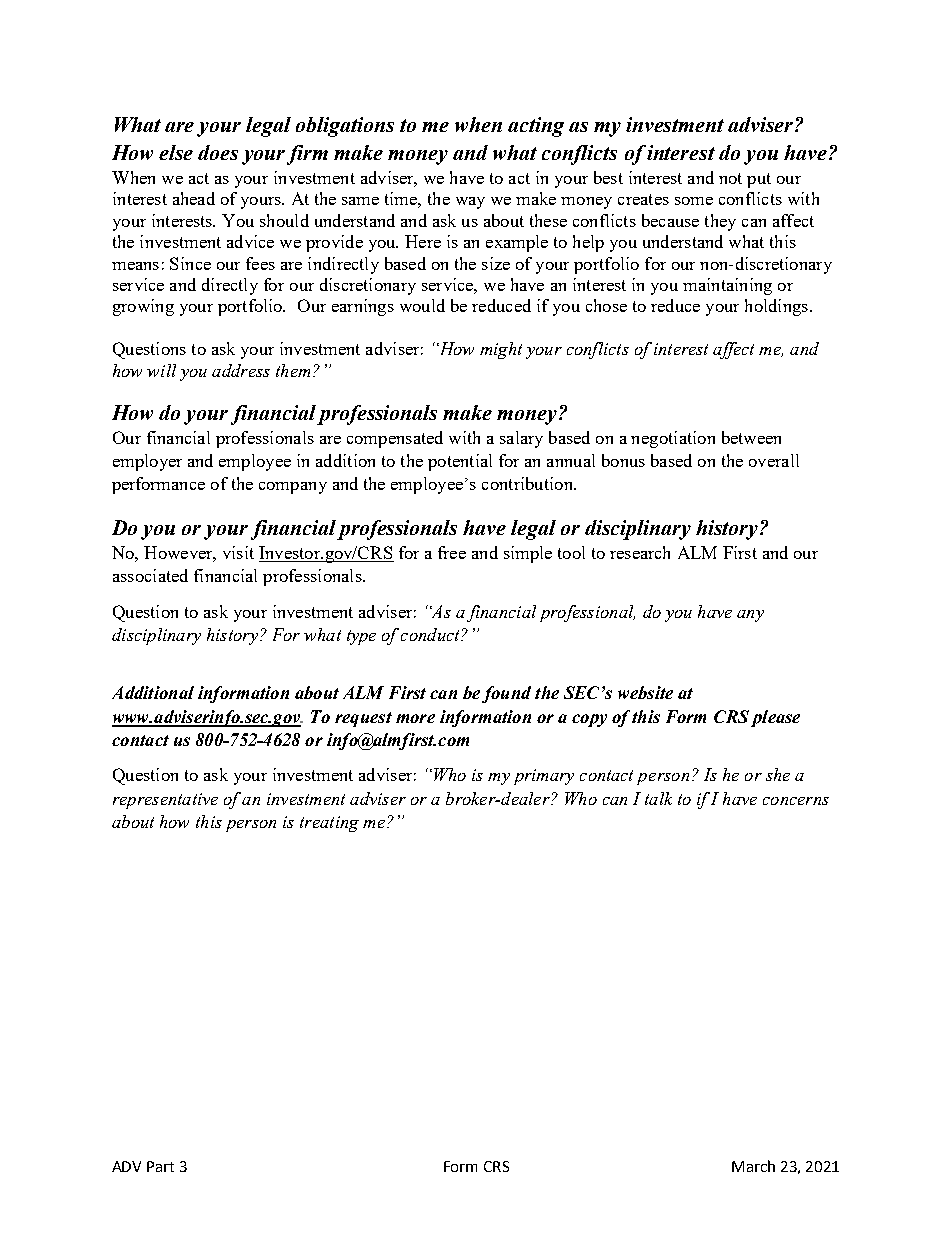 The width and height of the screenshot is (952, 1233). I want to click on talk, so click(658, 798).
